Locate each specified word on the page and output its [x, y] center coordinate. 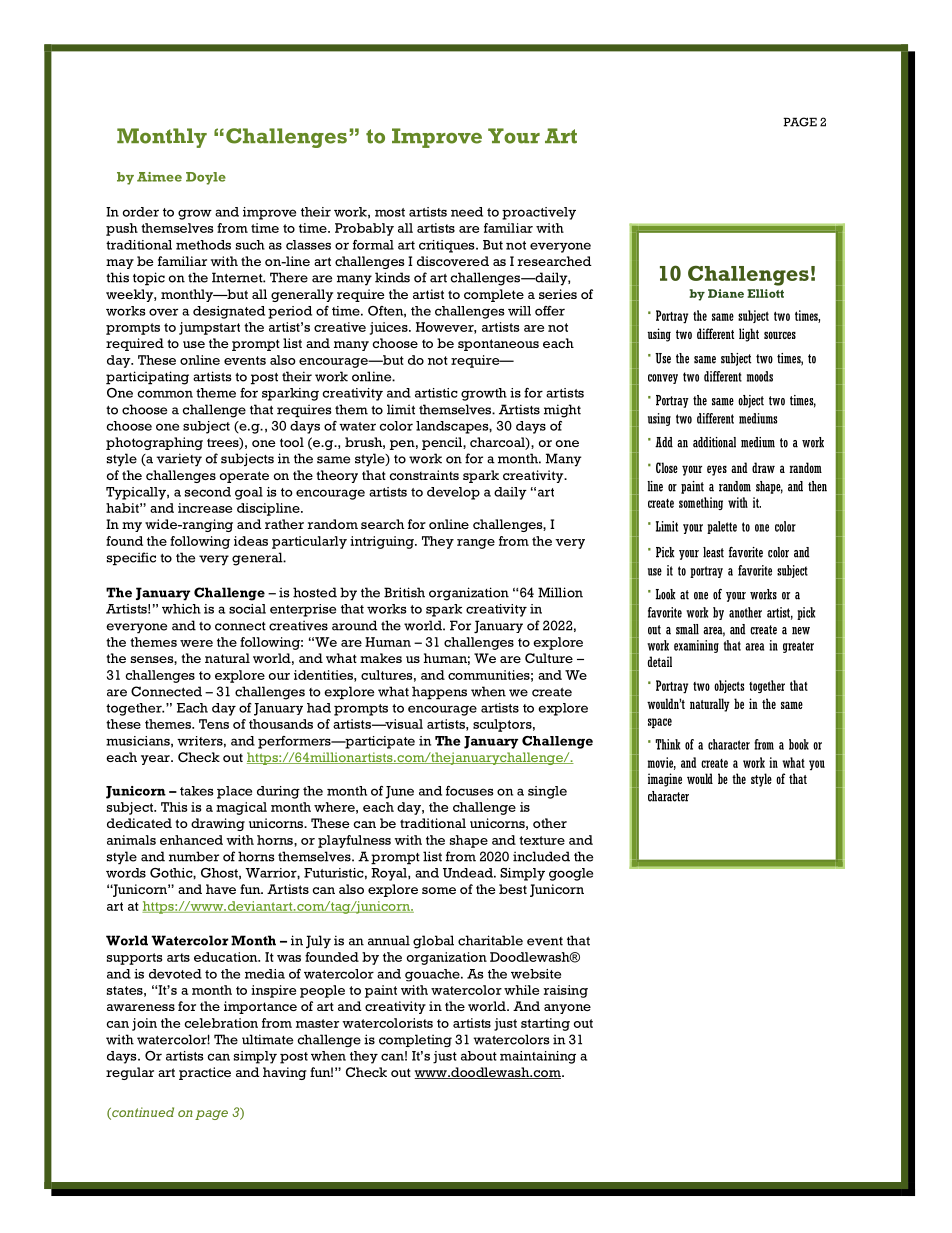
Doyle [206, 178]
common [165, 394]
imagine [665, 780]
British [404, 592]
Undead [469, 873]
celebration [221, 1023]
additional [714, 442]
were [196, 643]
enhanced [191, 840]
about [479, 1056]
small [687, 629]
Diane [726, 293]
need [467, 212]
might [562, 411]
